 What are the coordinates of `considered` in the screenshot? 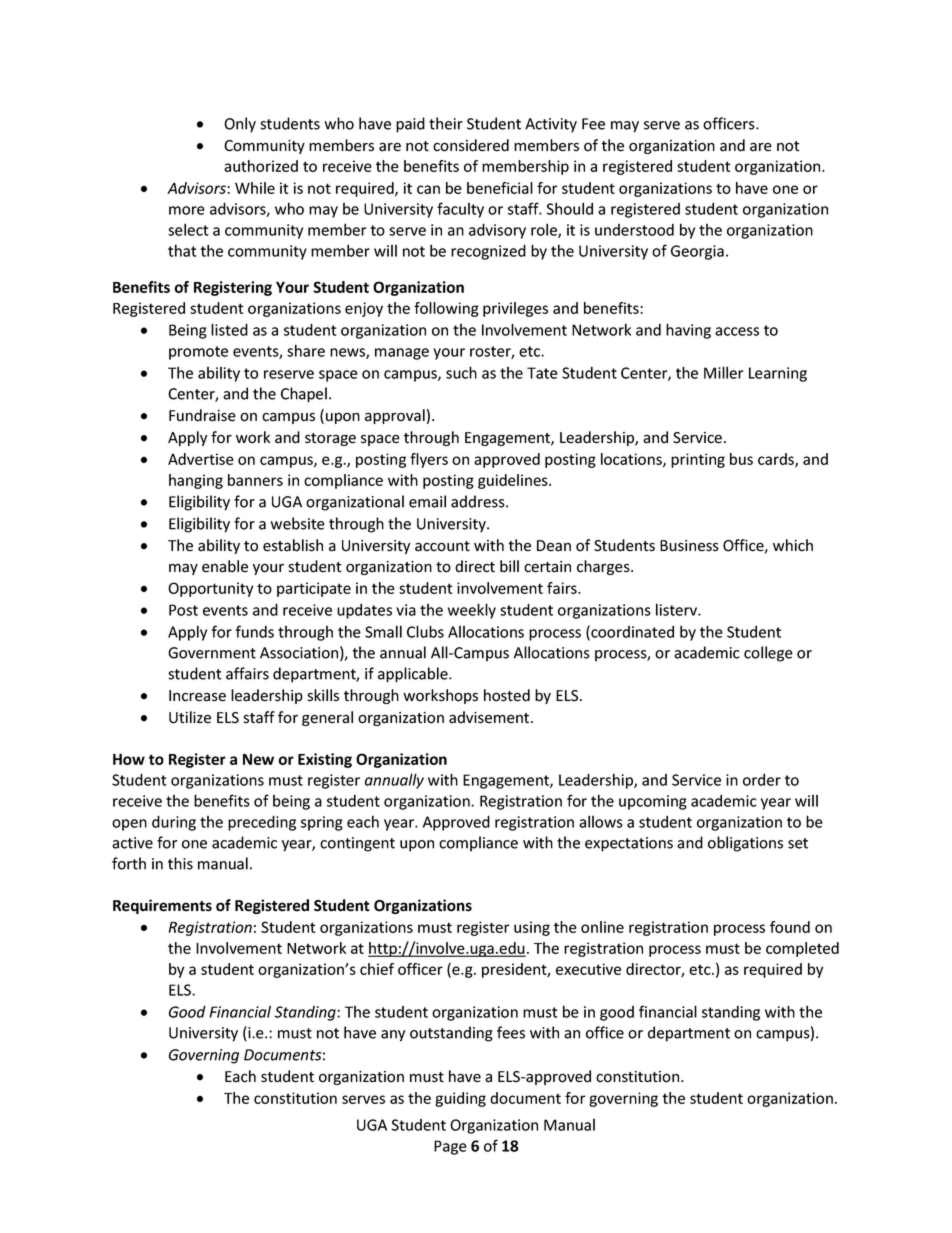 It's located at (471, 145).
